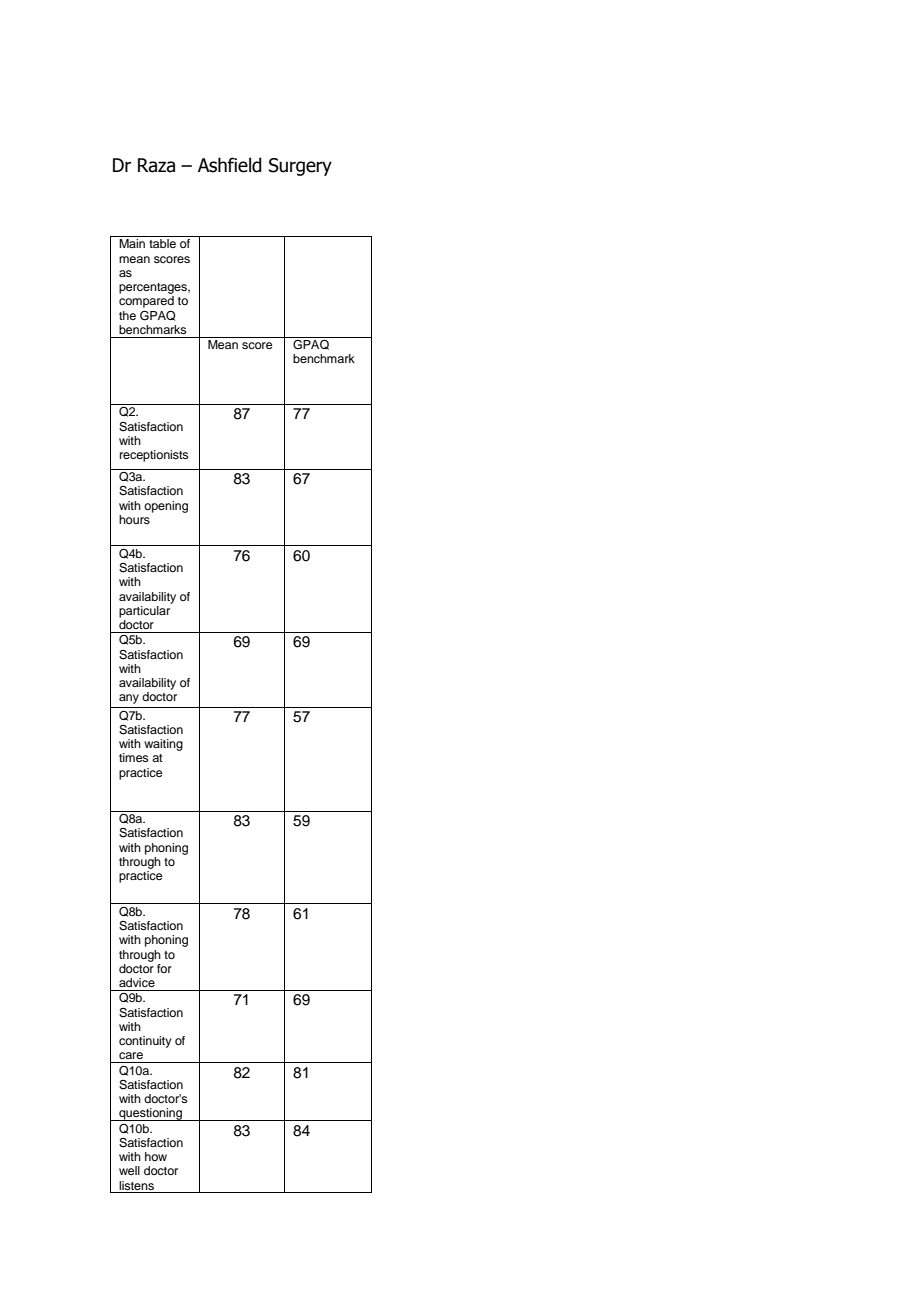 The height and width of the screenshot is (1308, 924). What do you see at coordinates (300, 167) in the screenshot?
I see `Surgery` at bounding box center [300, 167].
